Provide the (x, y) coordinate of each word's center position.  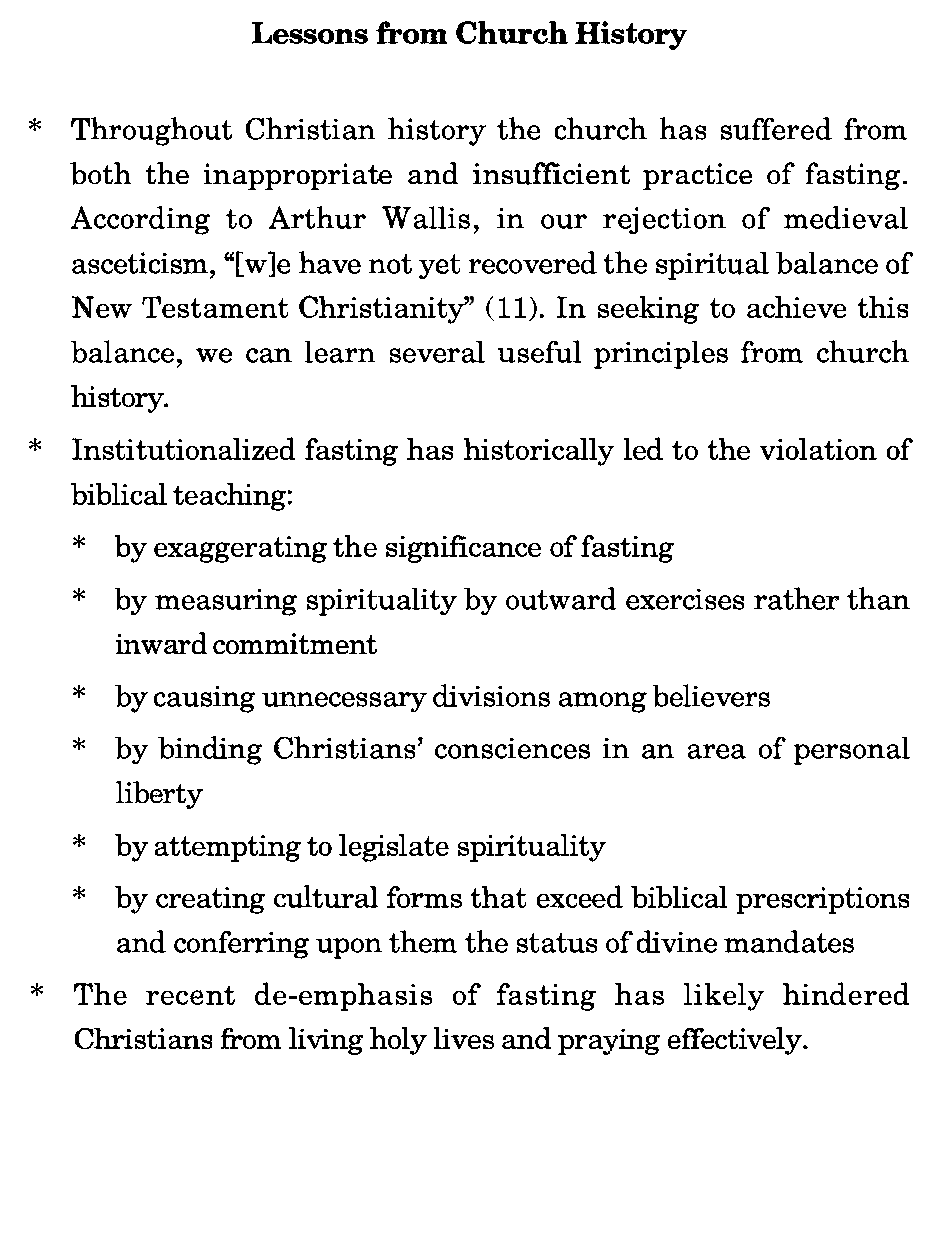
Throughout (151, 131)
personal (852, 751)
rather (796, 598)
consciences (512, 748)
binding (210, 750)
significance (463, 549)
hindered (846, 993)
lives (464, 1038)
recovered (533, 262)
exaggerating (240, 549)
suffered (776, 128)
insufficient (551, 173)
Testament (215, 307)
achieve (796, 307)
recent (190, 995)
